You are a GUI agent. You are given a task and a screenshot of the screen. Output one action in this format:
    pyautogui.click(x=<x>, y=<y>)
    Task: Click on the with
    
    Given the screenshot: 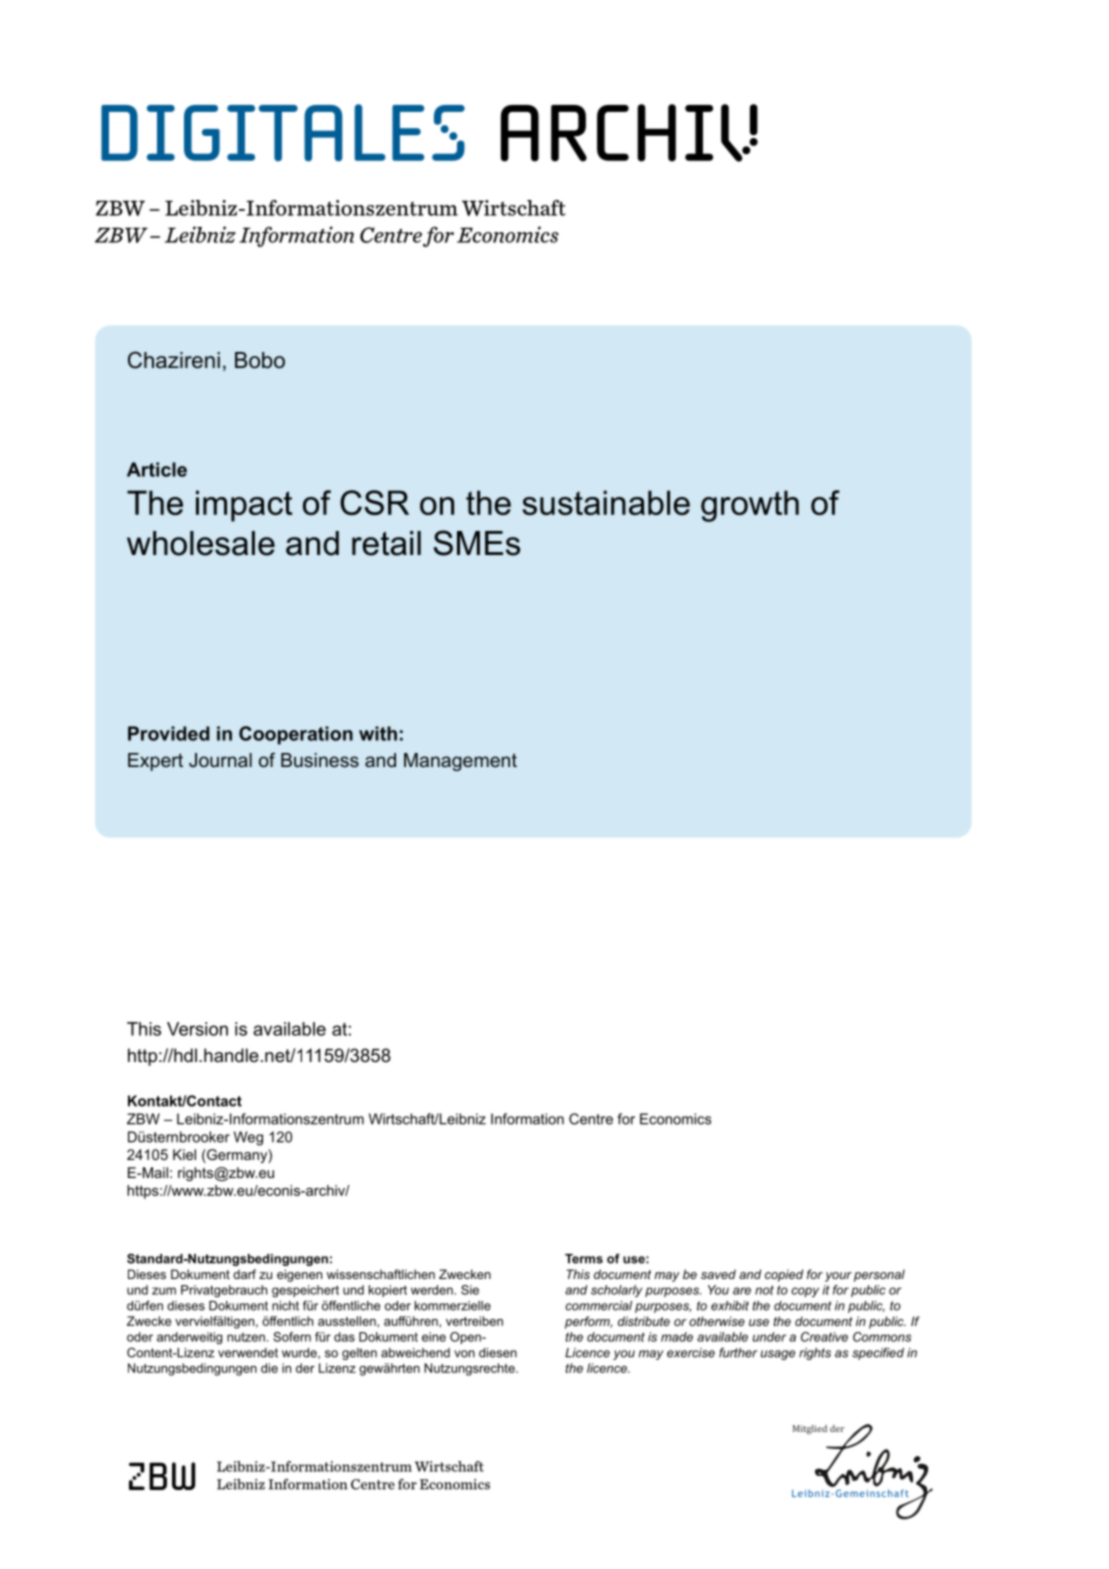 What is the action you would take?
    pyautogui.click(x=378, y=733)
